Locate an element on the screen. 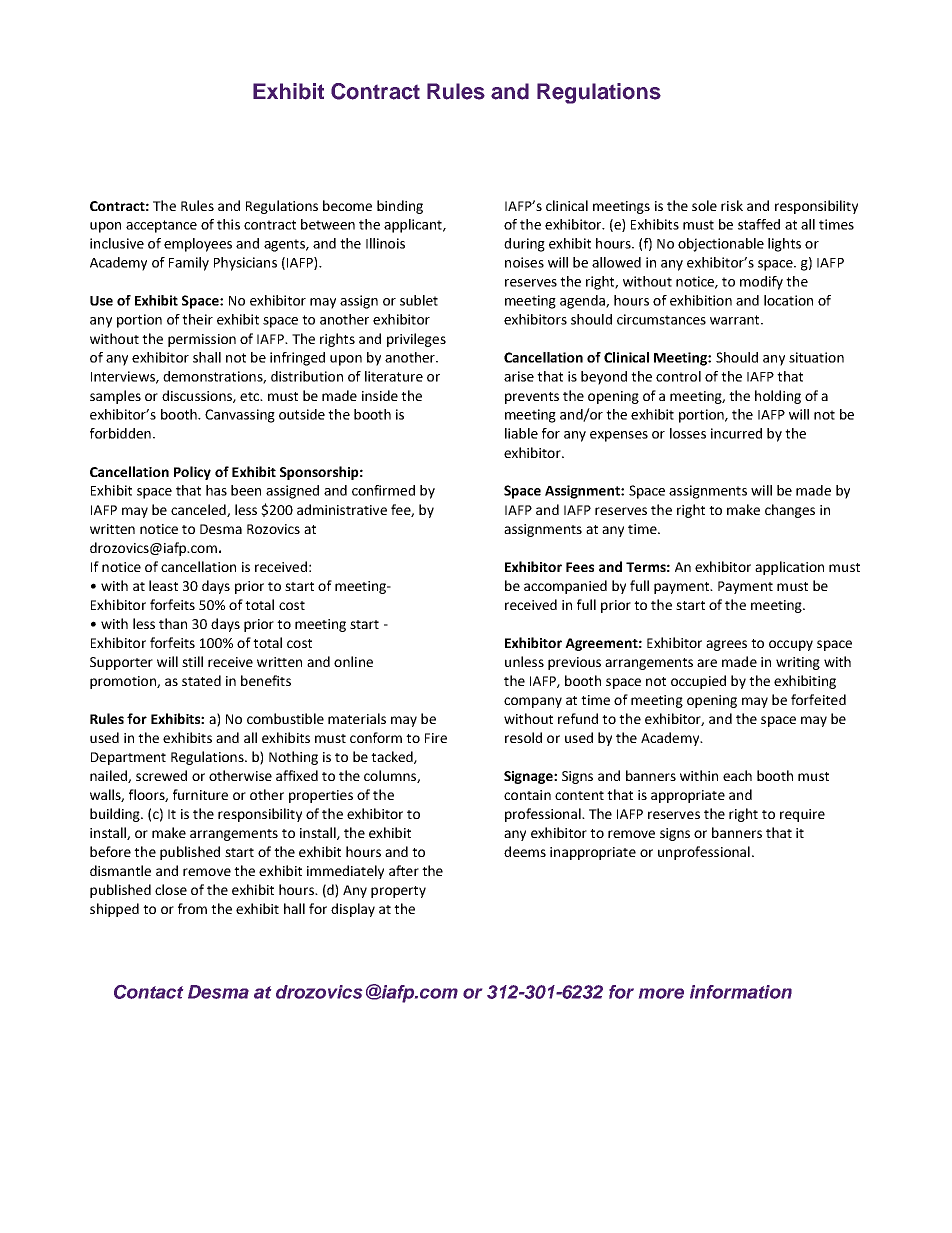  furniture is located at coordinates (200, 794).
